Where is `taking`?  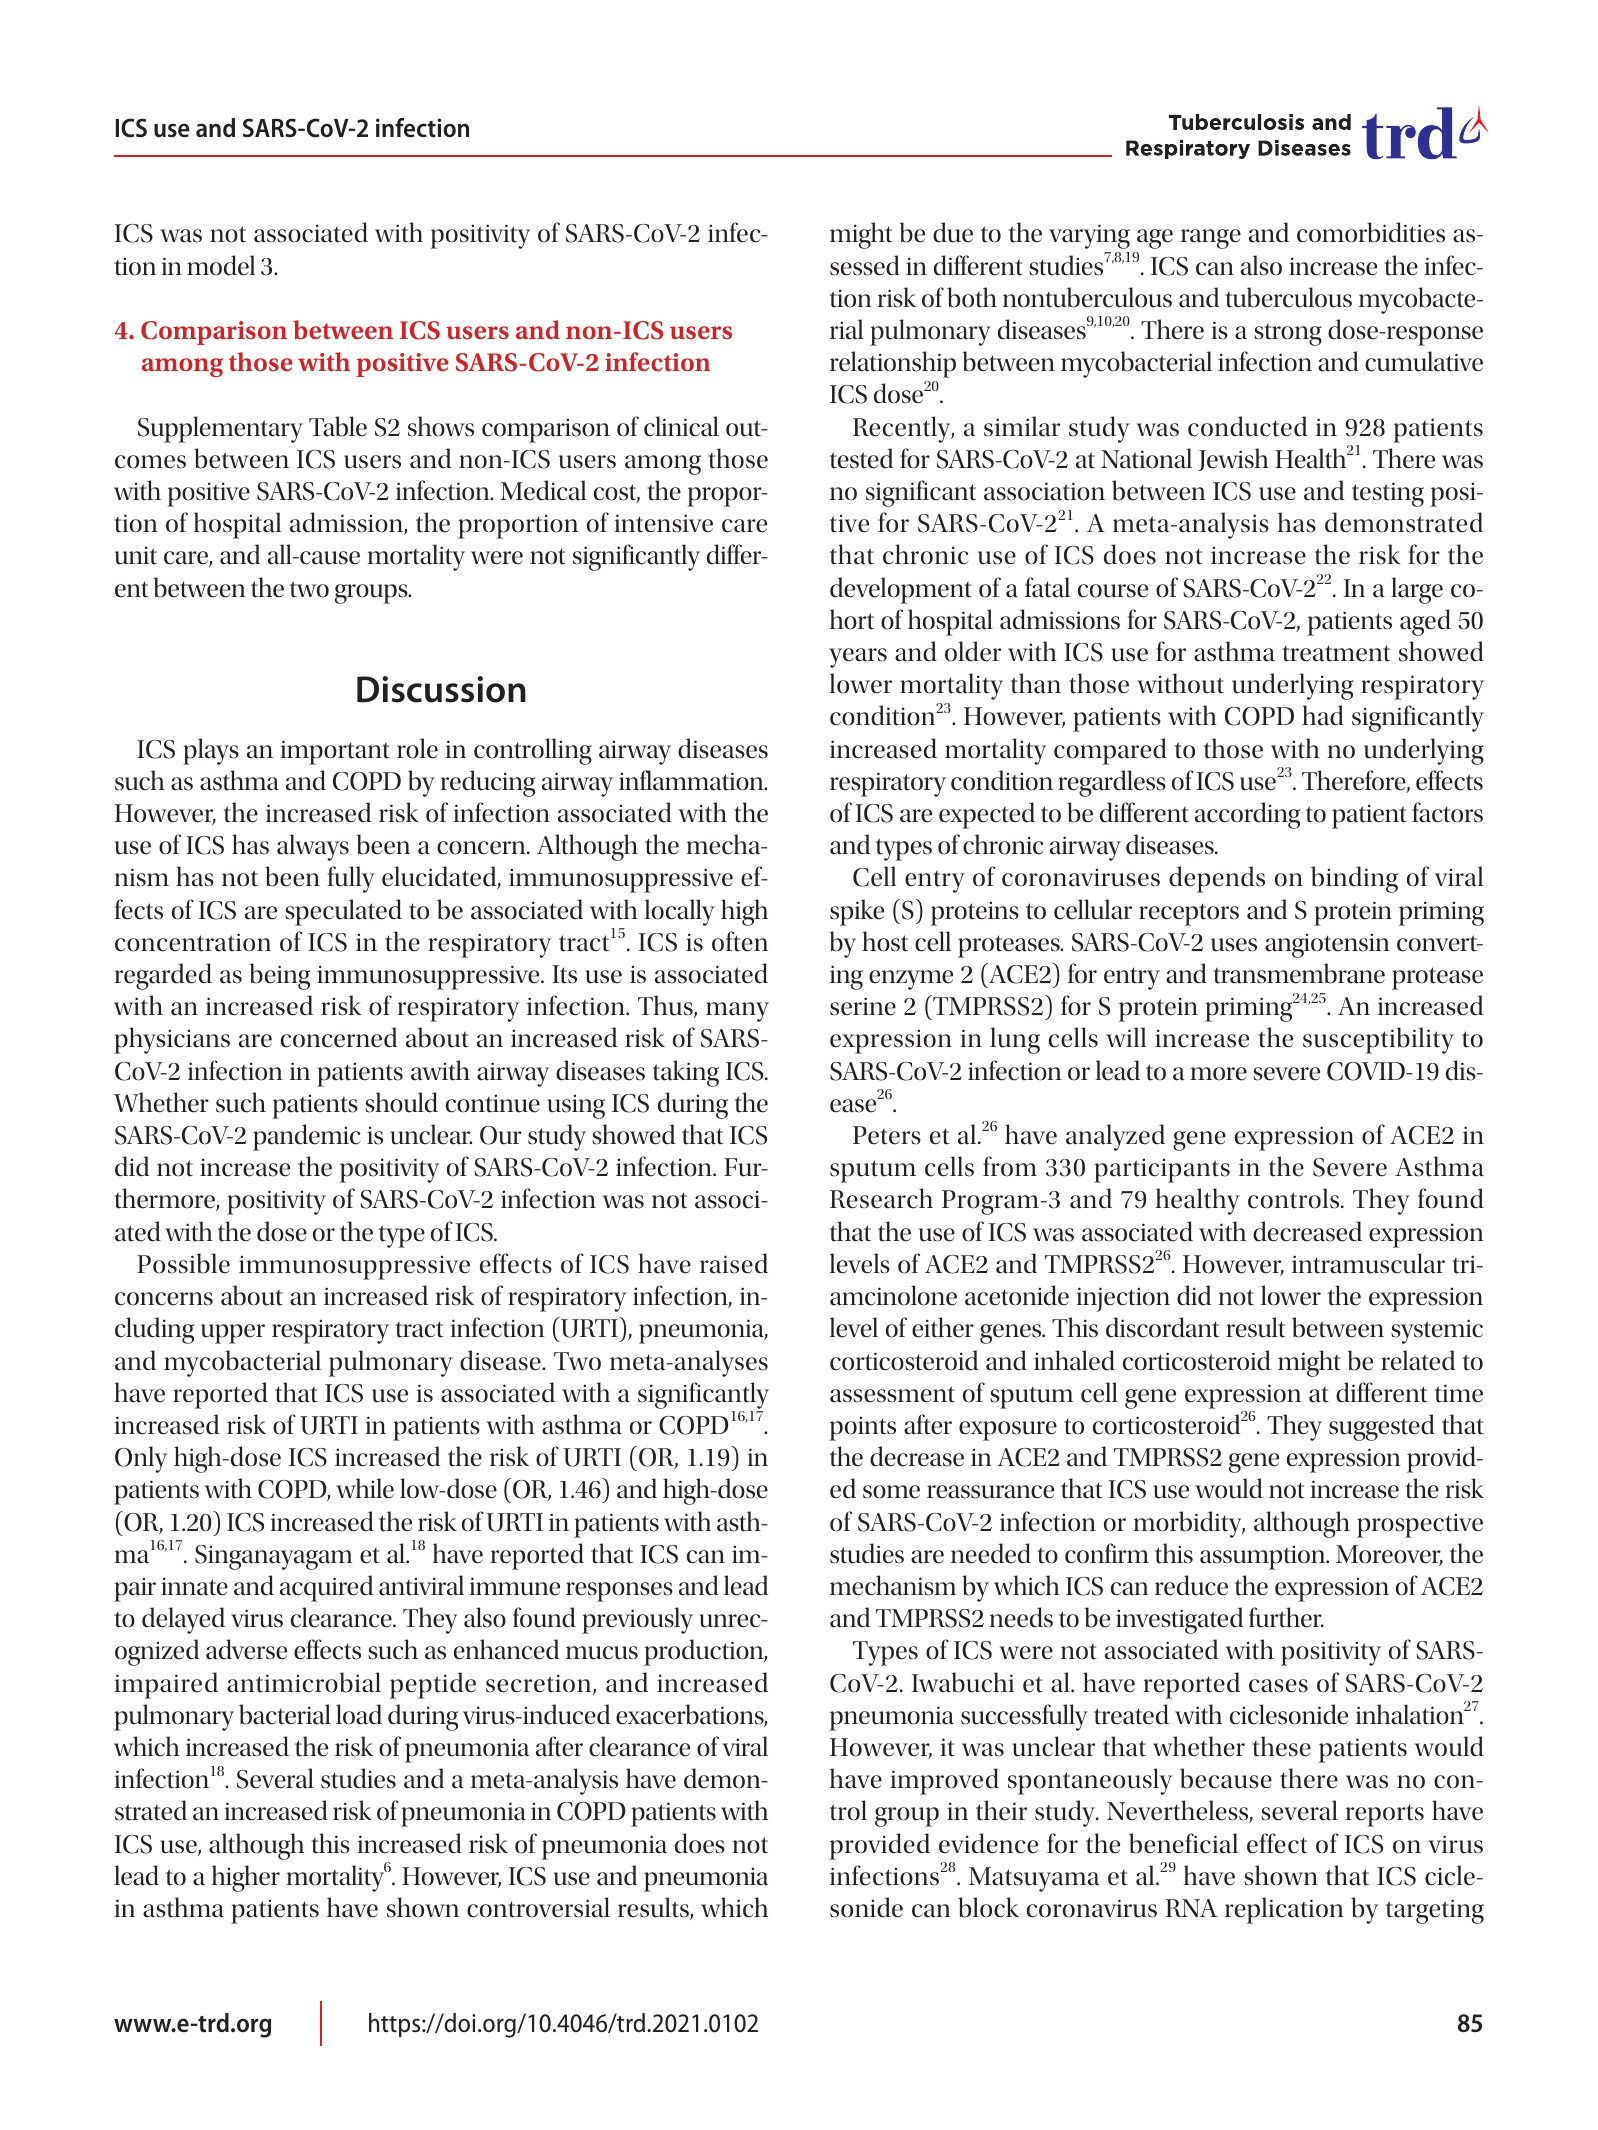 taking is located at coordinates (686, 1073).
